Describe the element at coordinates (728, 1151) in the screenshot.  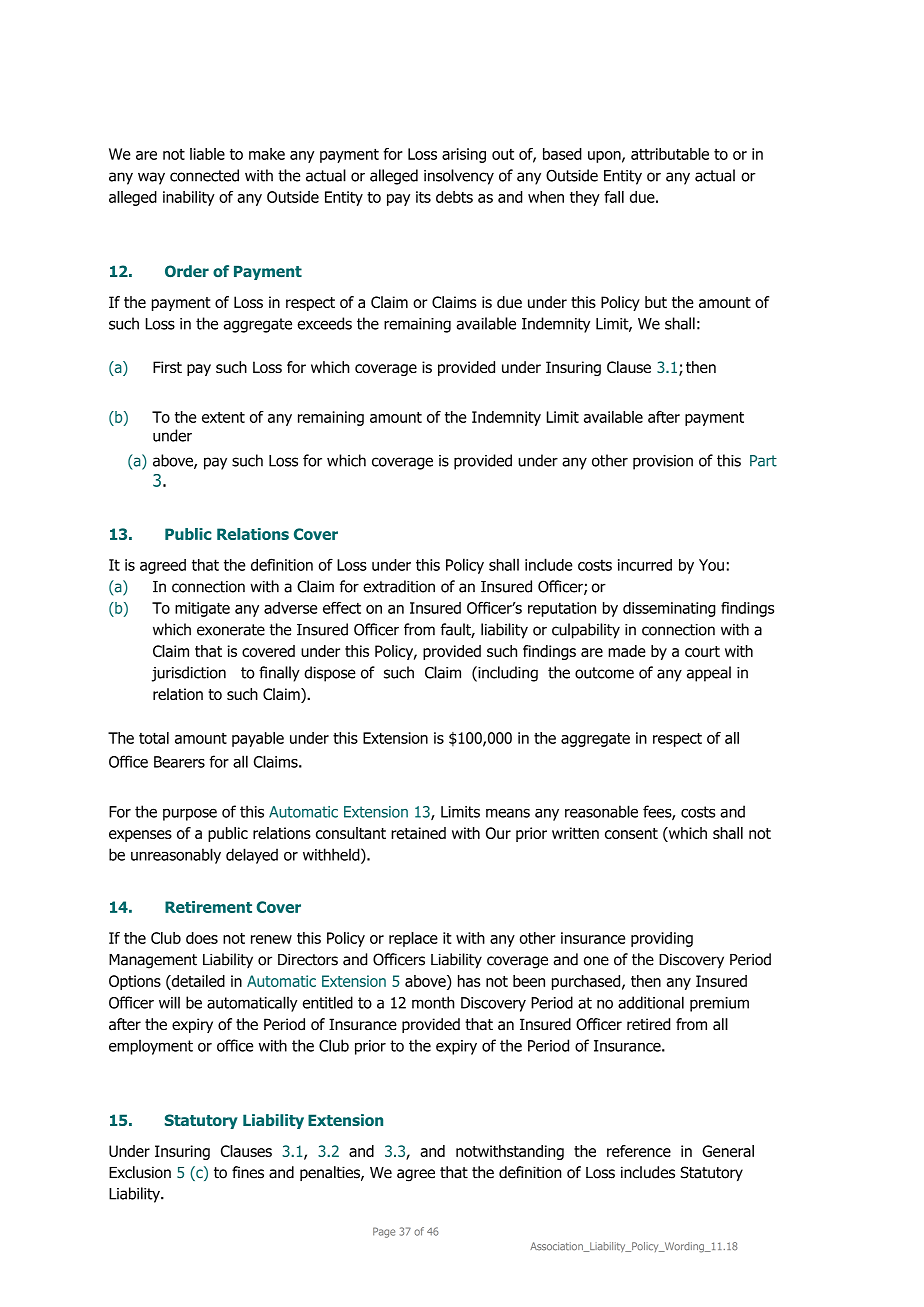
I see `General` at that location.
